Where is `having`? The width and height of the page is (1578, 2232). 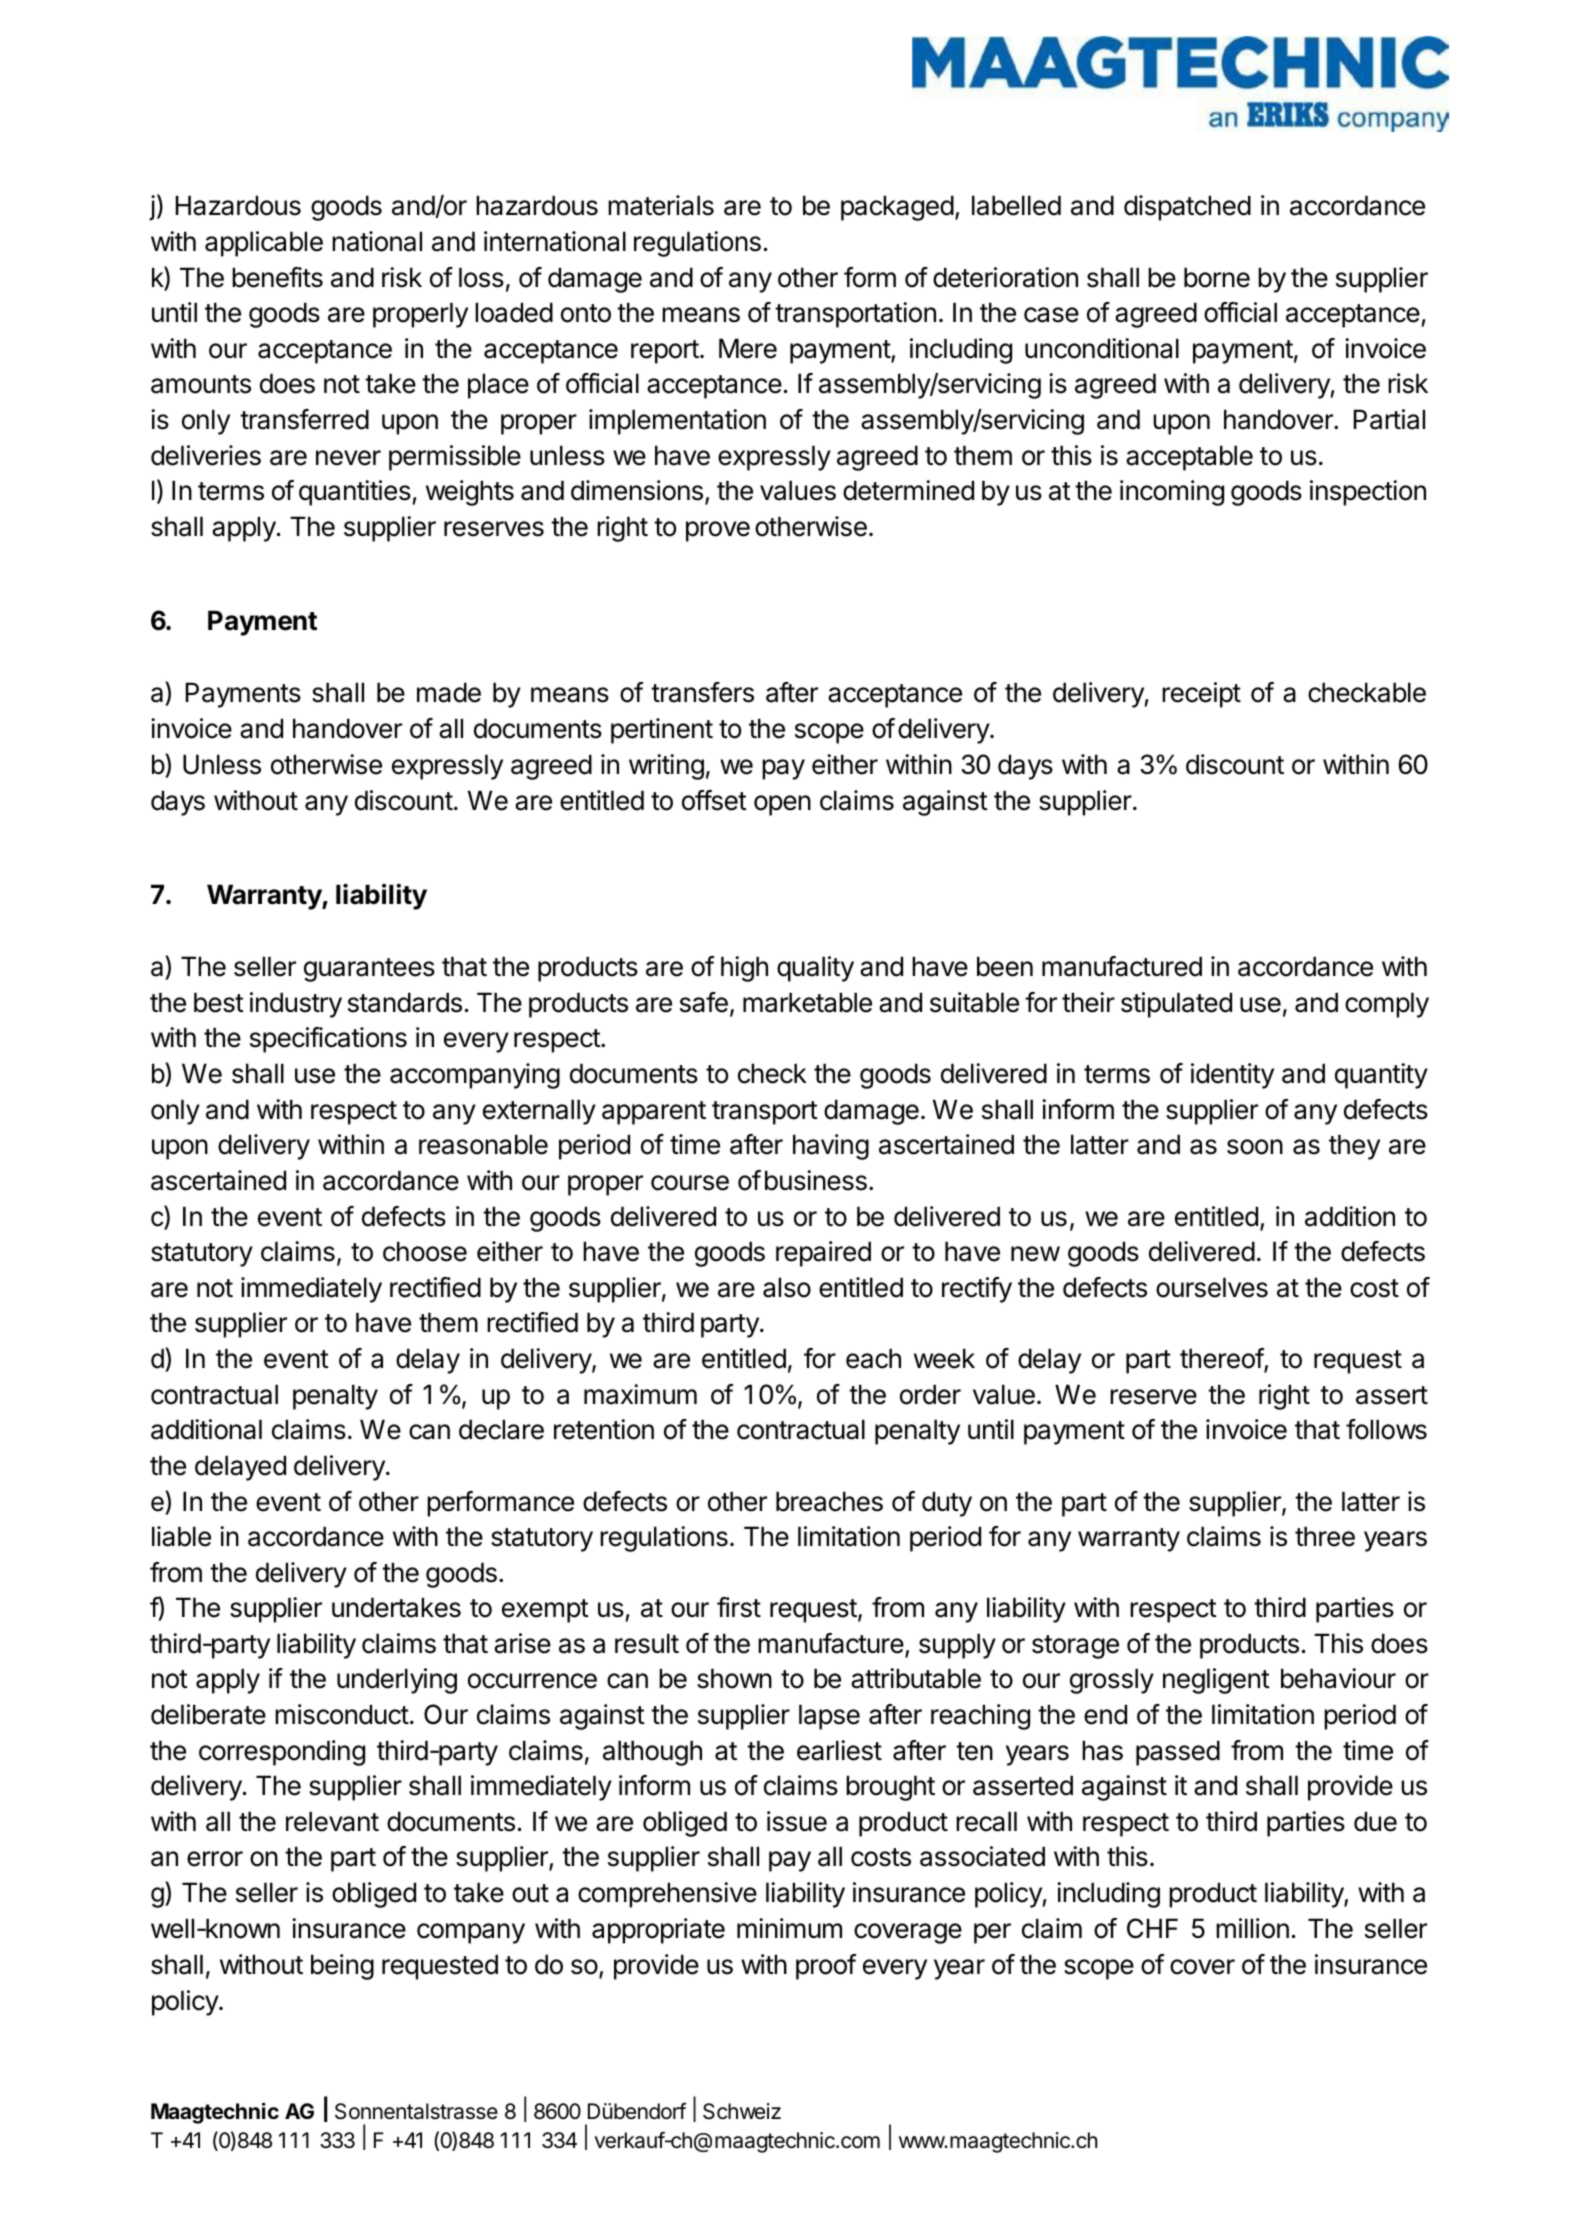 having is located at coordinates (831, 1147).
